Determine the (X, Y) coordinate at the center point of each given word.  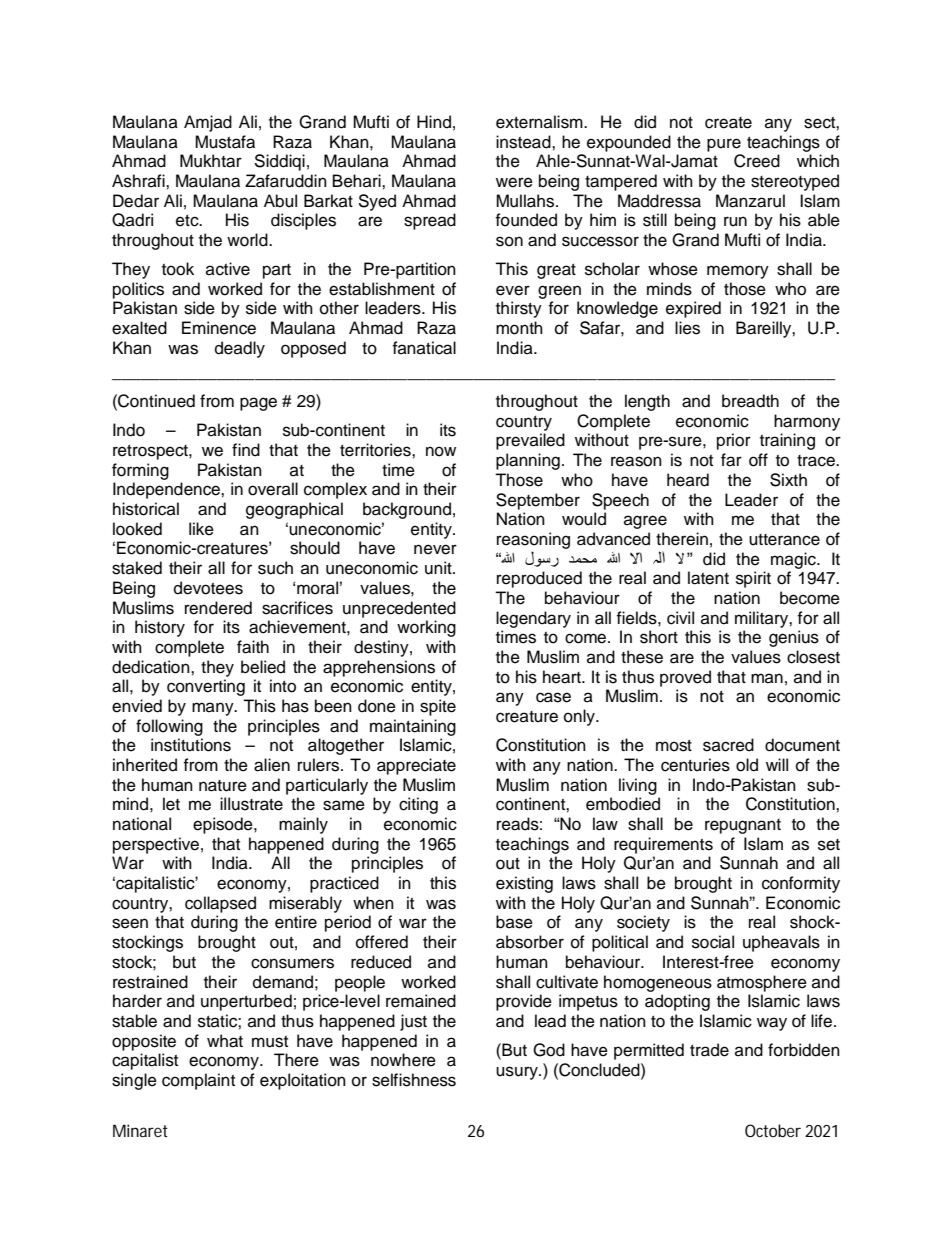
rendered (218, 608)
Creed (757, 161)
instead (524, 142)
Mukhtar (211, 161)
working (426, 628)
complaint (198, 1081)
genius (794, 638)
